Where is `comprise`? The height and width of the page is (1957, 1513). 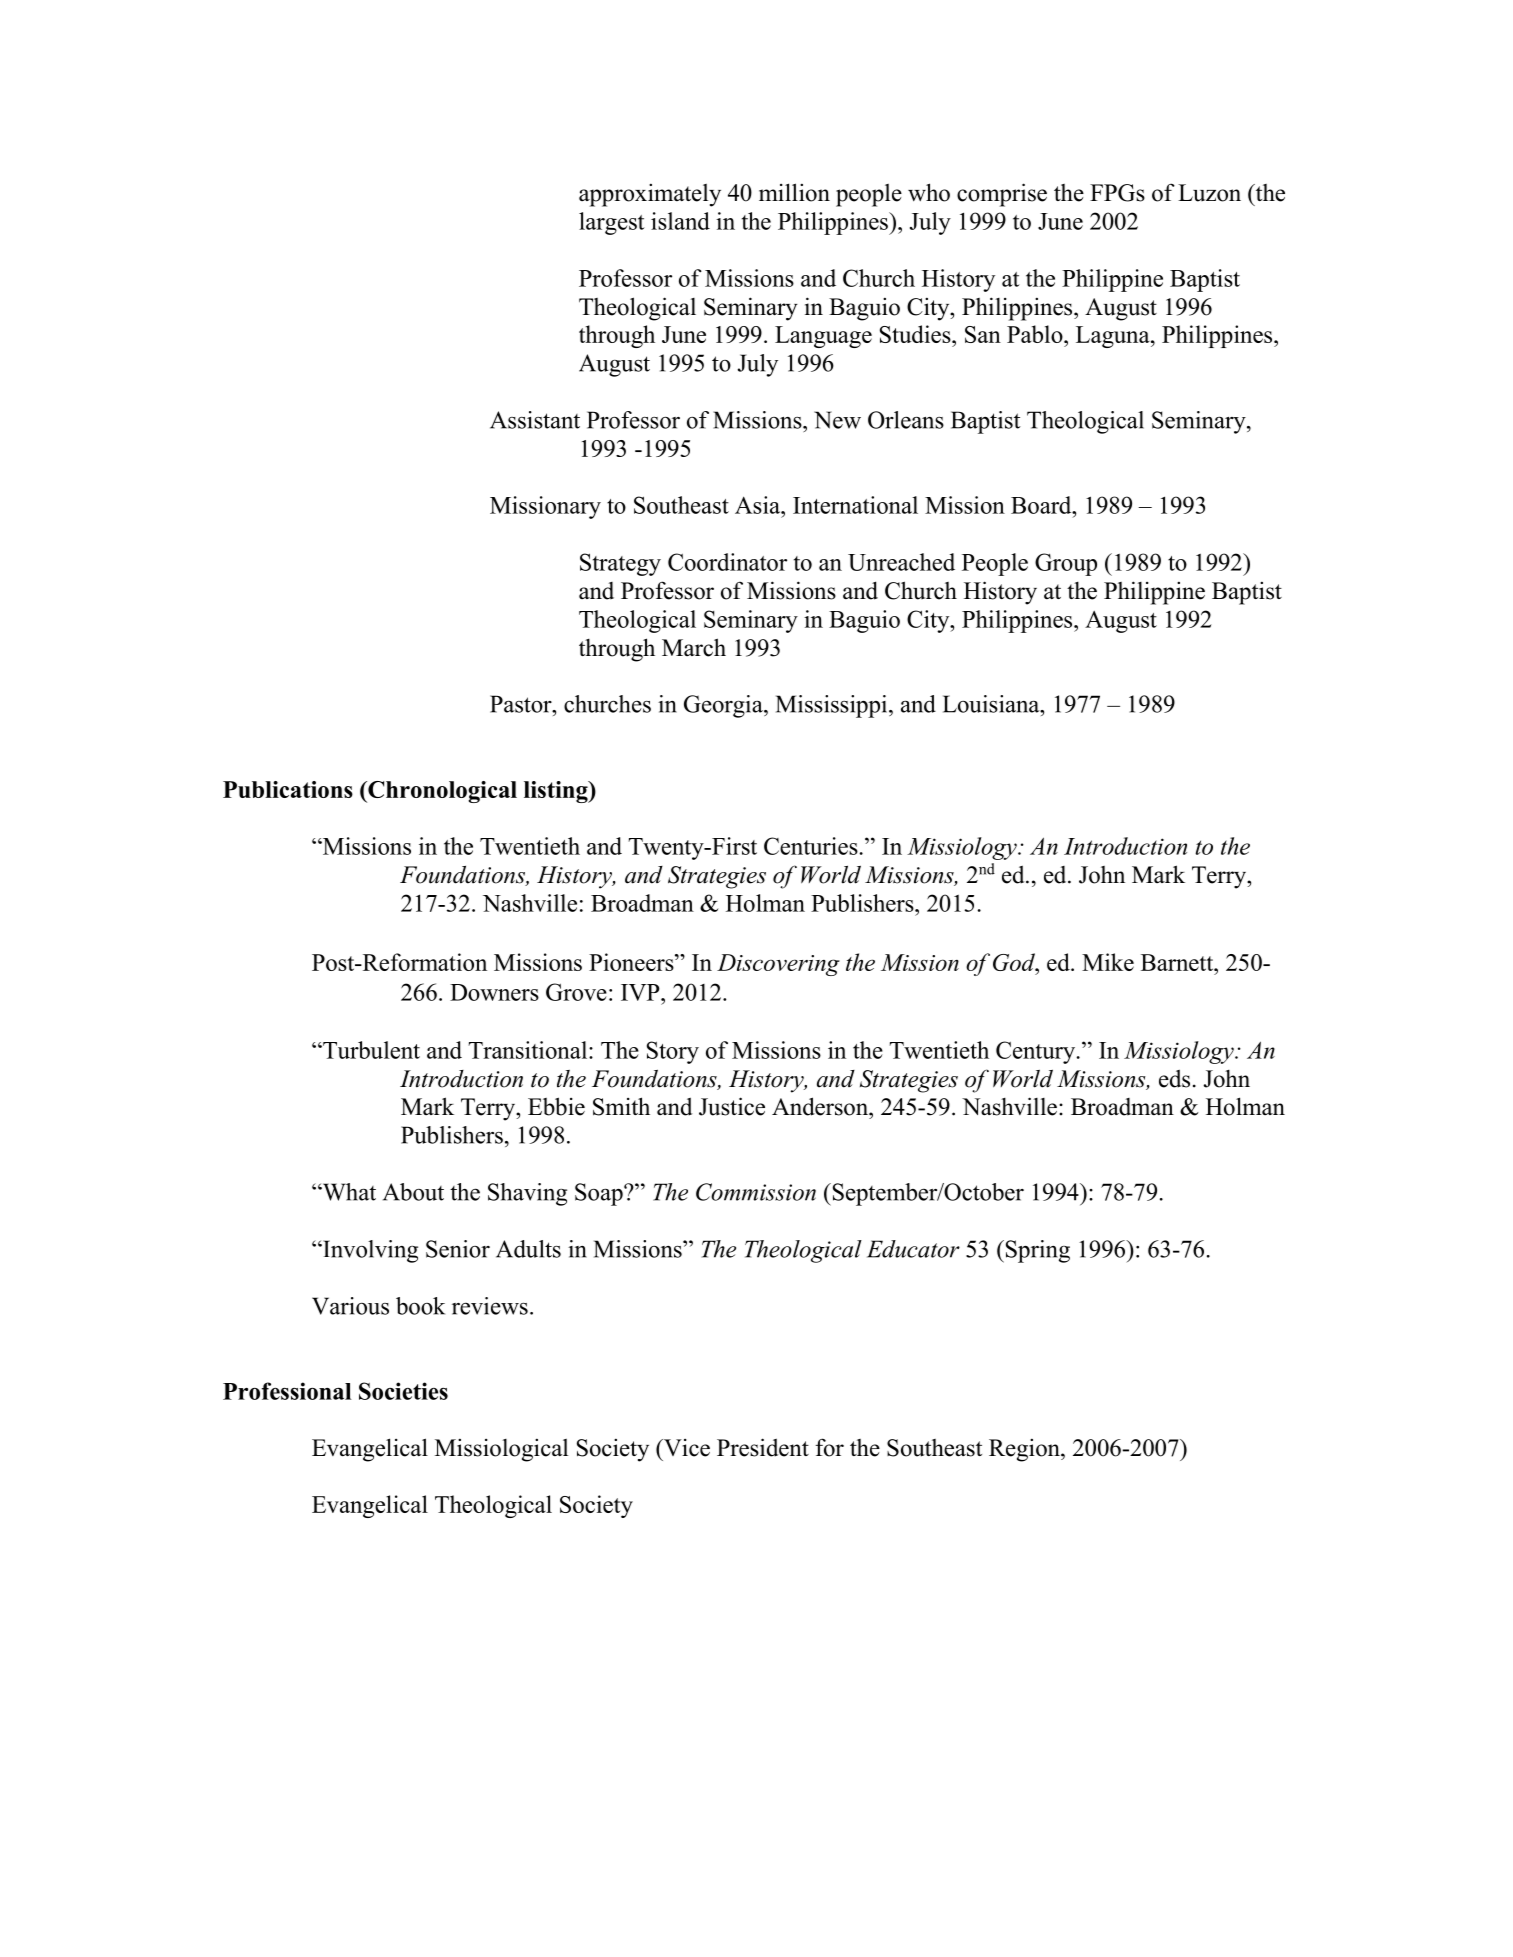
comprise is located at coordinates (1002, 195).
